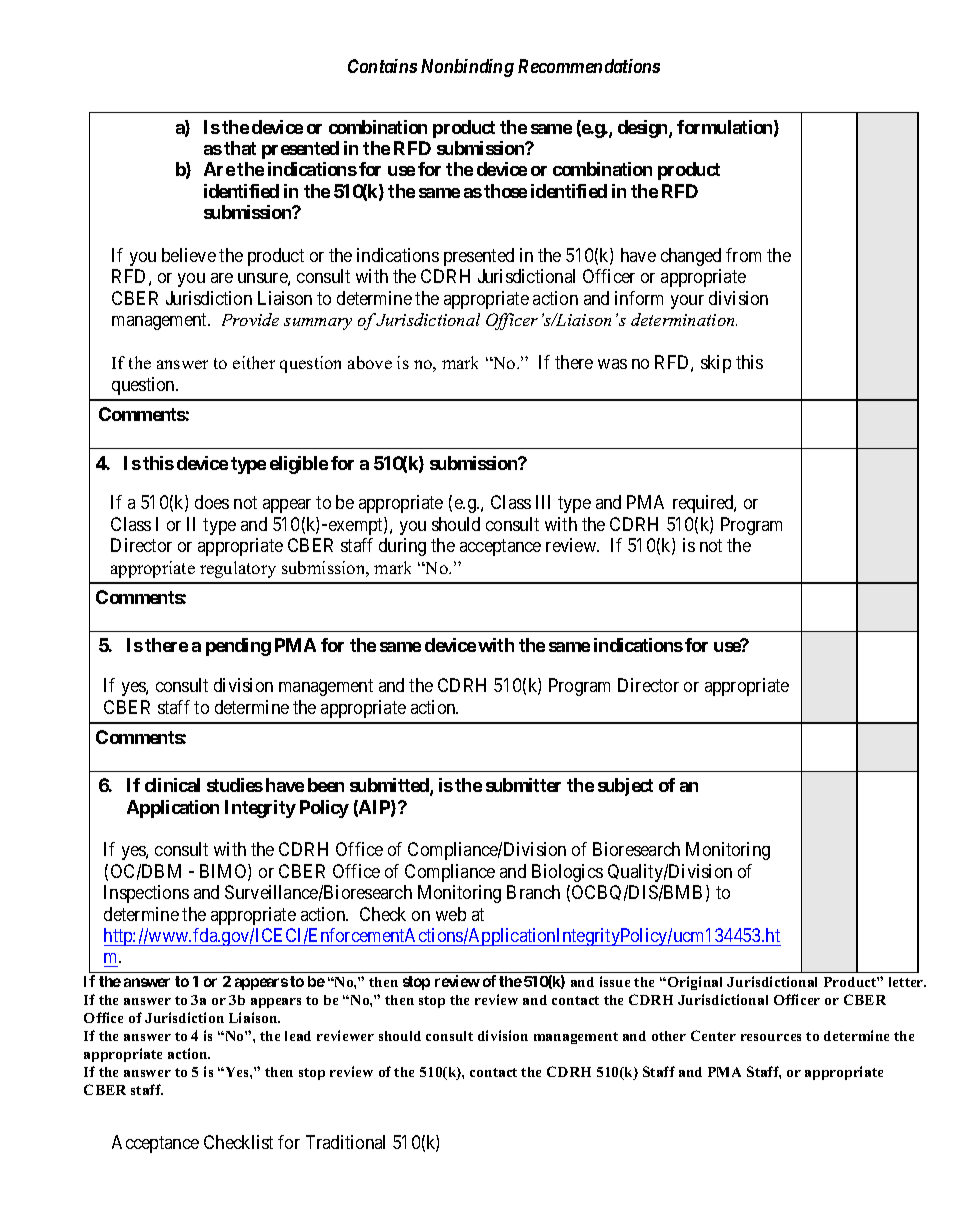 The width and height of the screenshot is (953, 1232). I want to click on does, so click(212, 502).
